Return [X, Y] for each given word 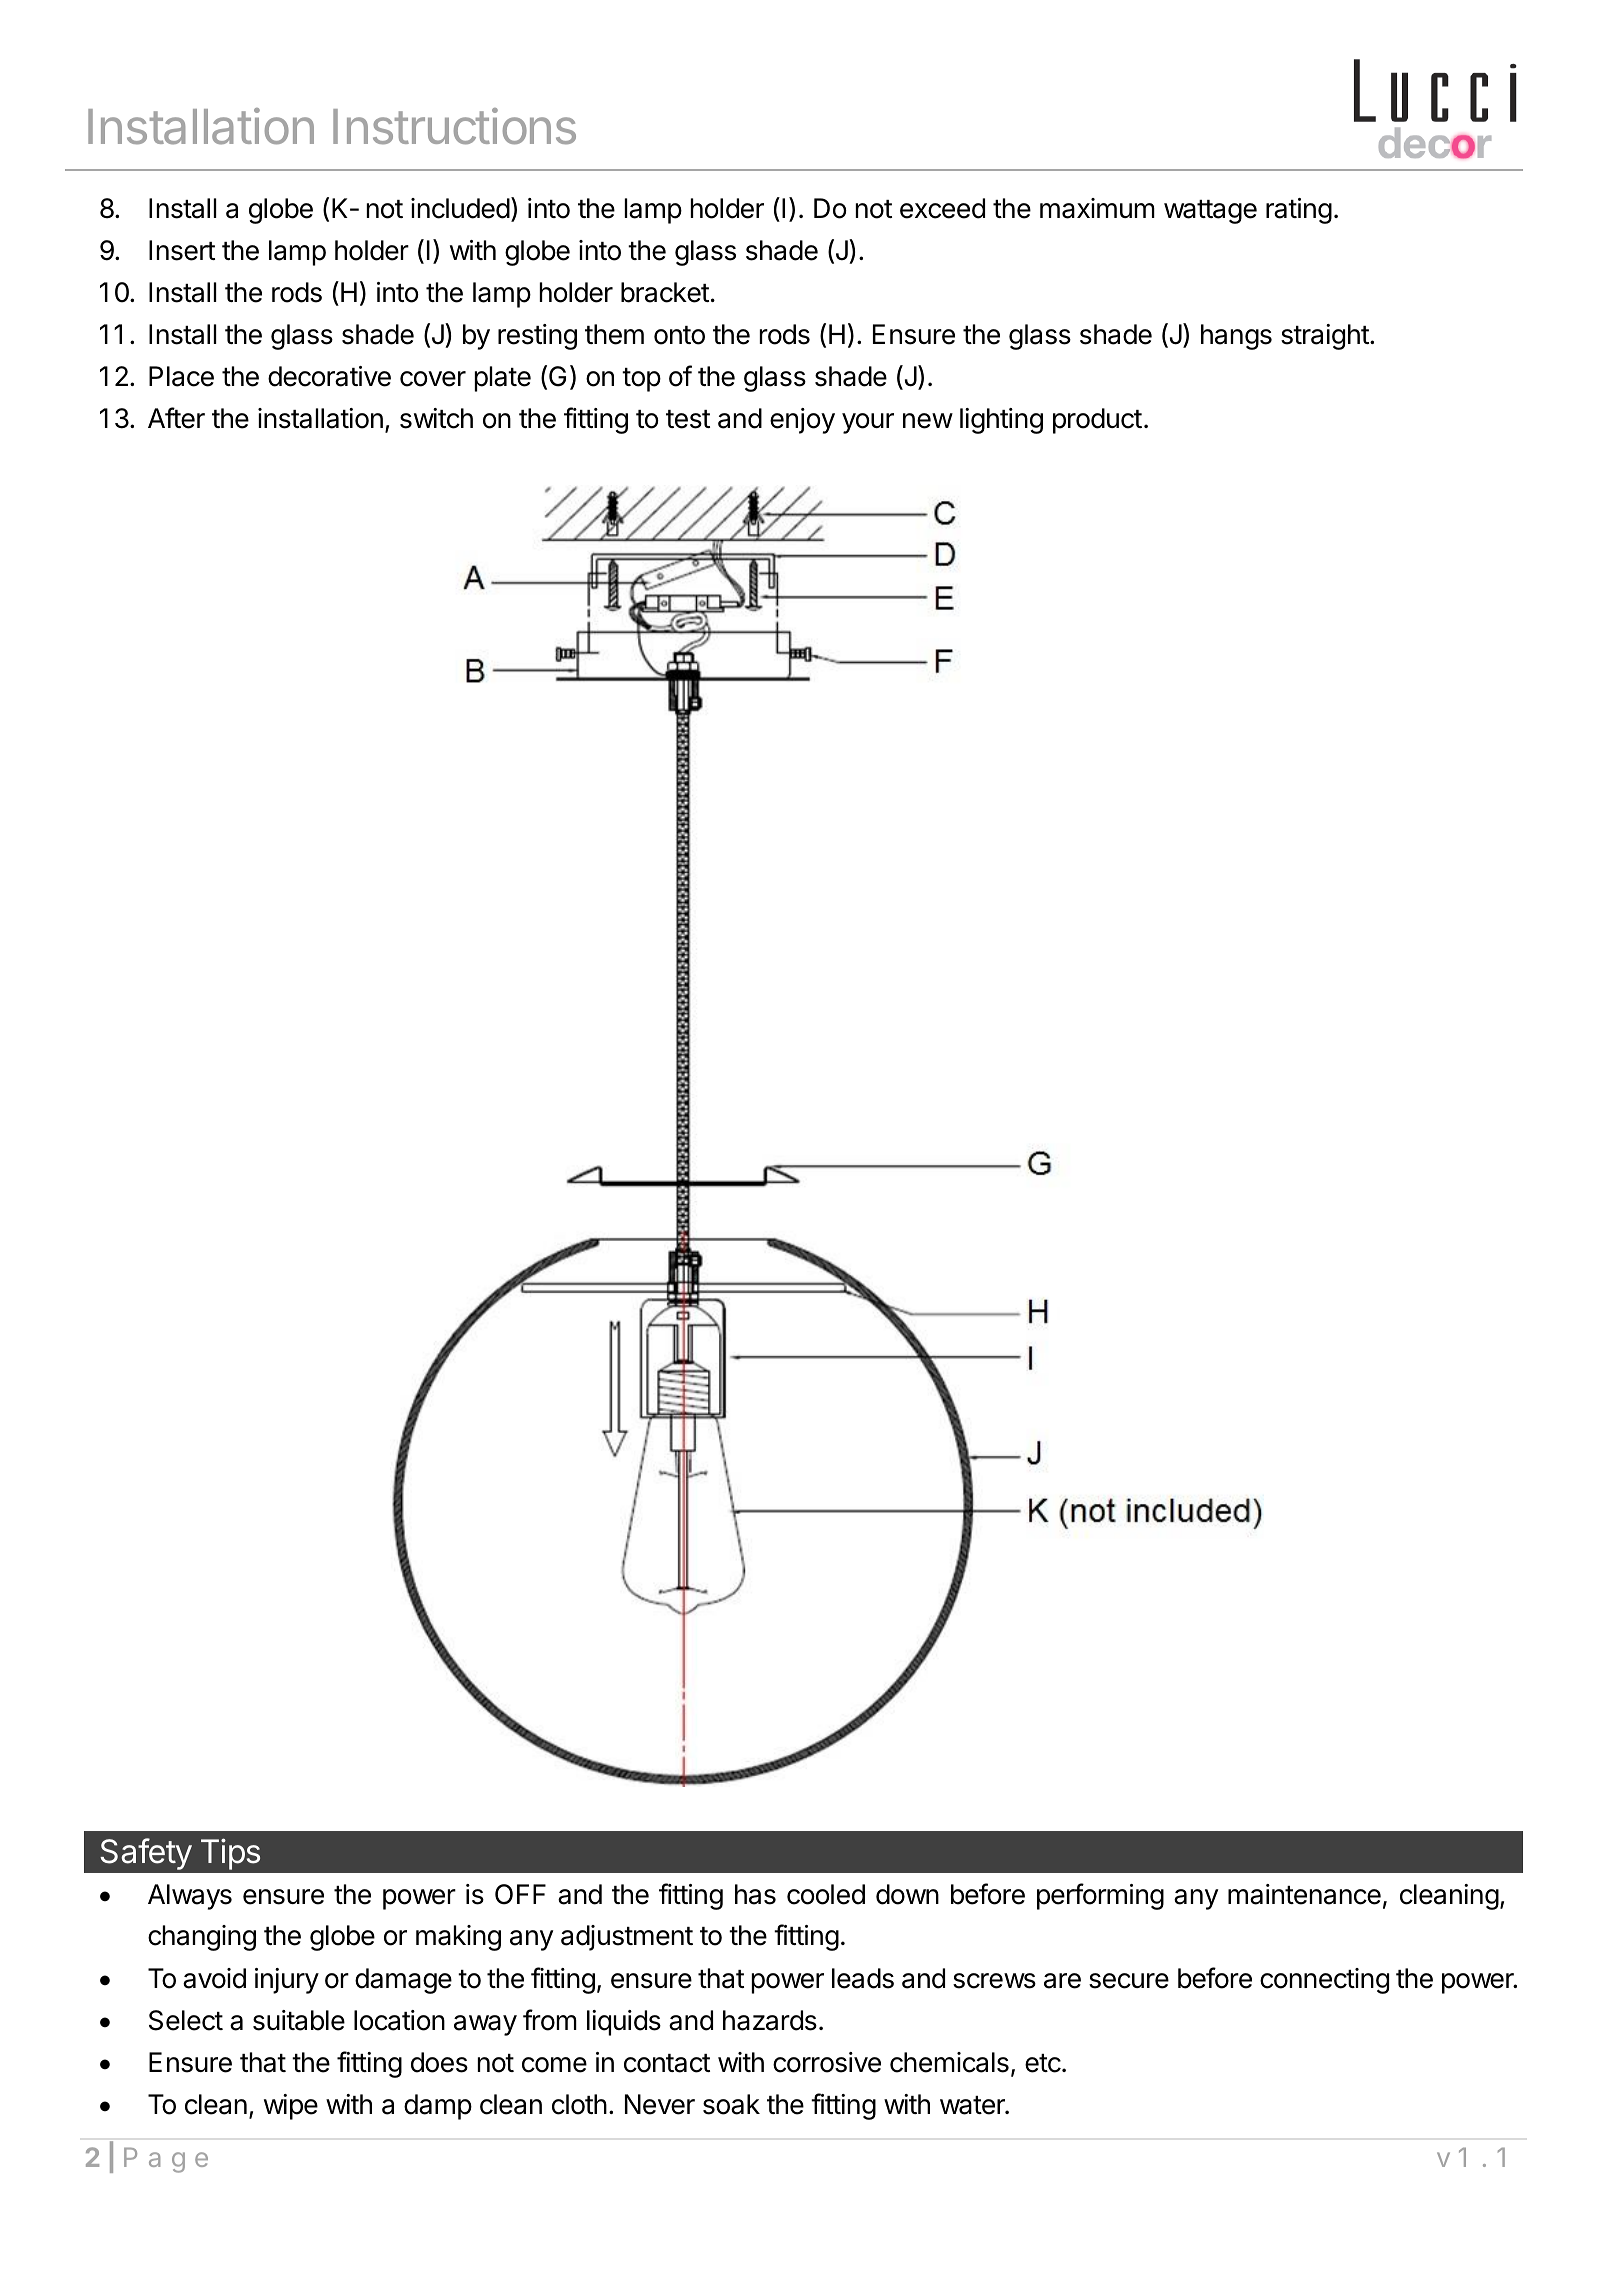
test [688, 419]
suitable [299, 2020]
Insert [182, 250]
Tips [230, 1854]
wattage [1210, 212]
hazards [770, 2020]
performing [1100, 1896]
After [176, 418]
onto [679, 335]
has [755, 1894]
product [1097, 421]
